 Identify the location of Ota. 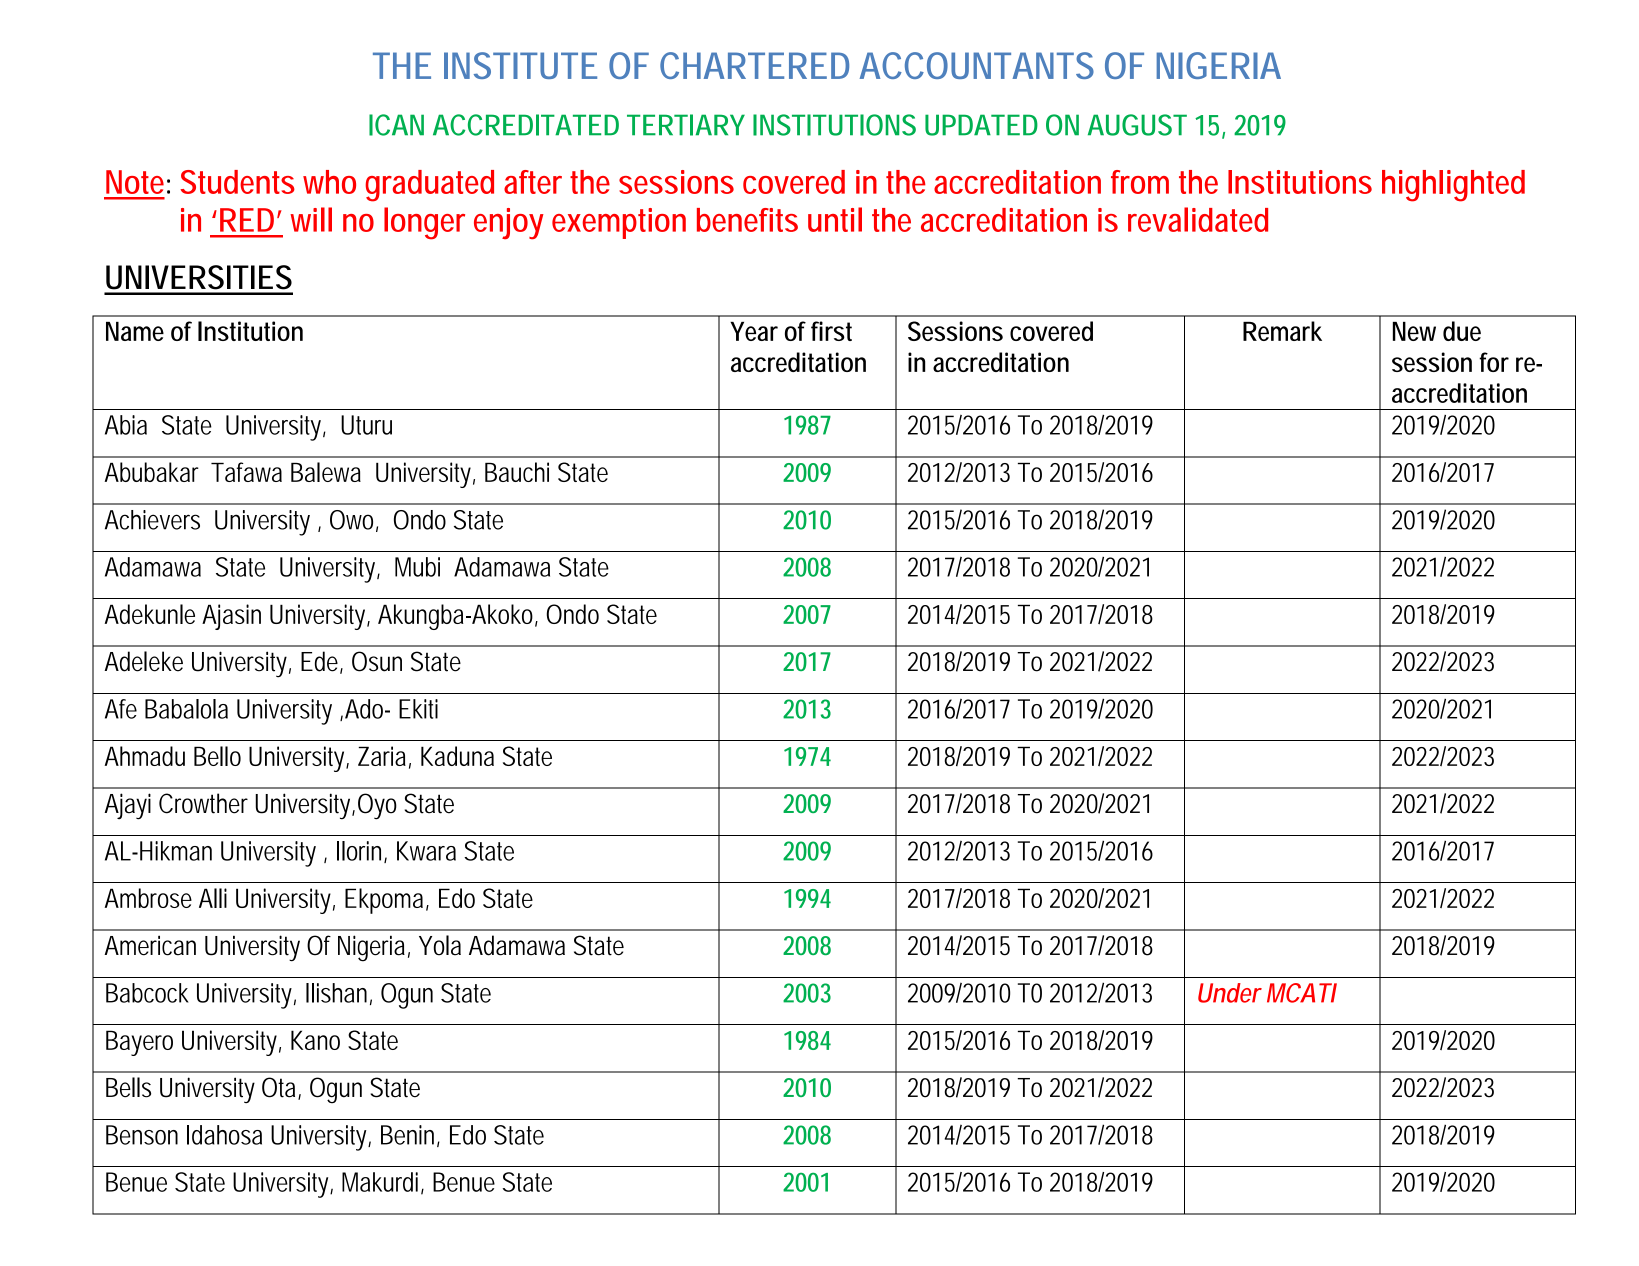
(278, 1087).
